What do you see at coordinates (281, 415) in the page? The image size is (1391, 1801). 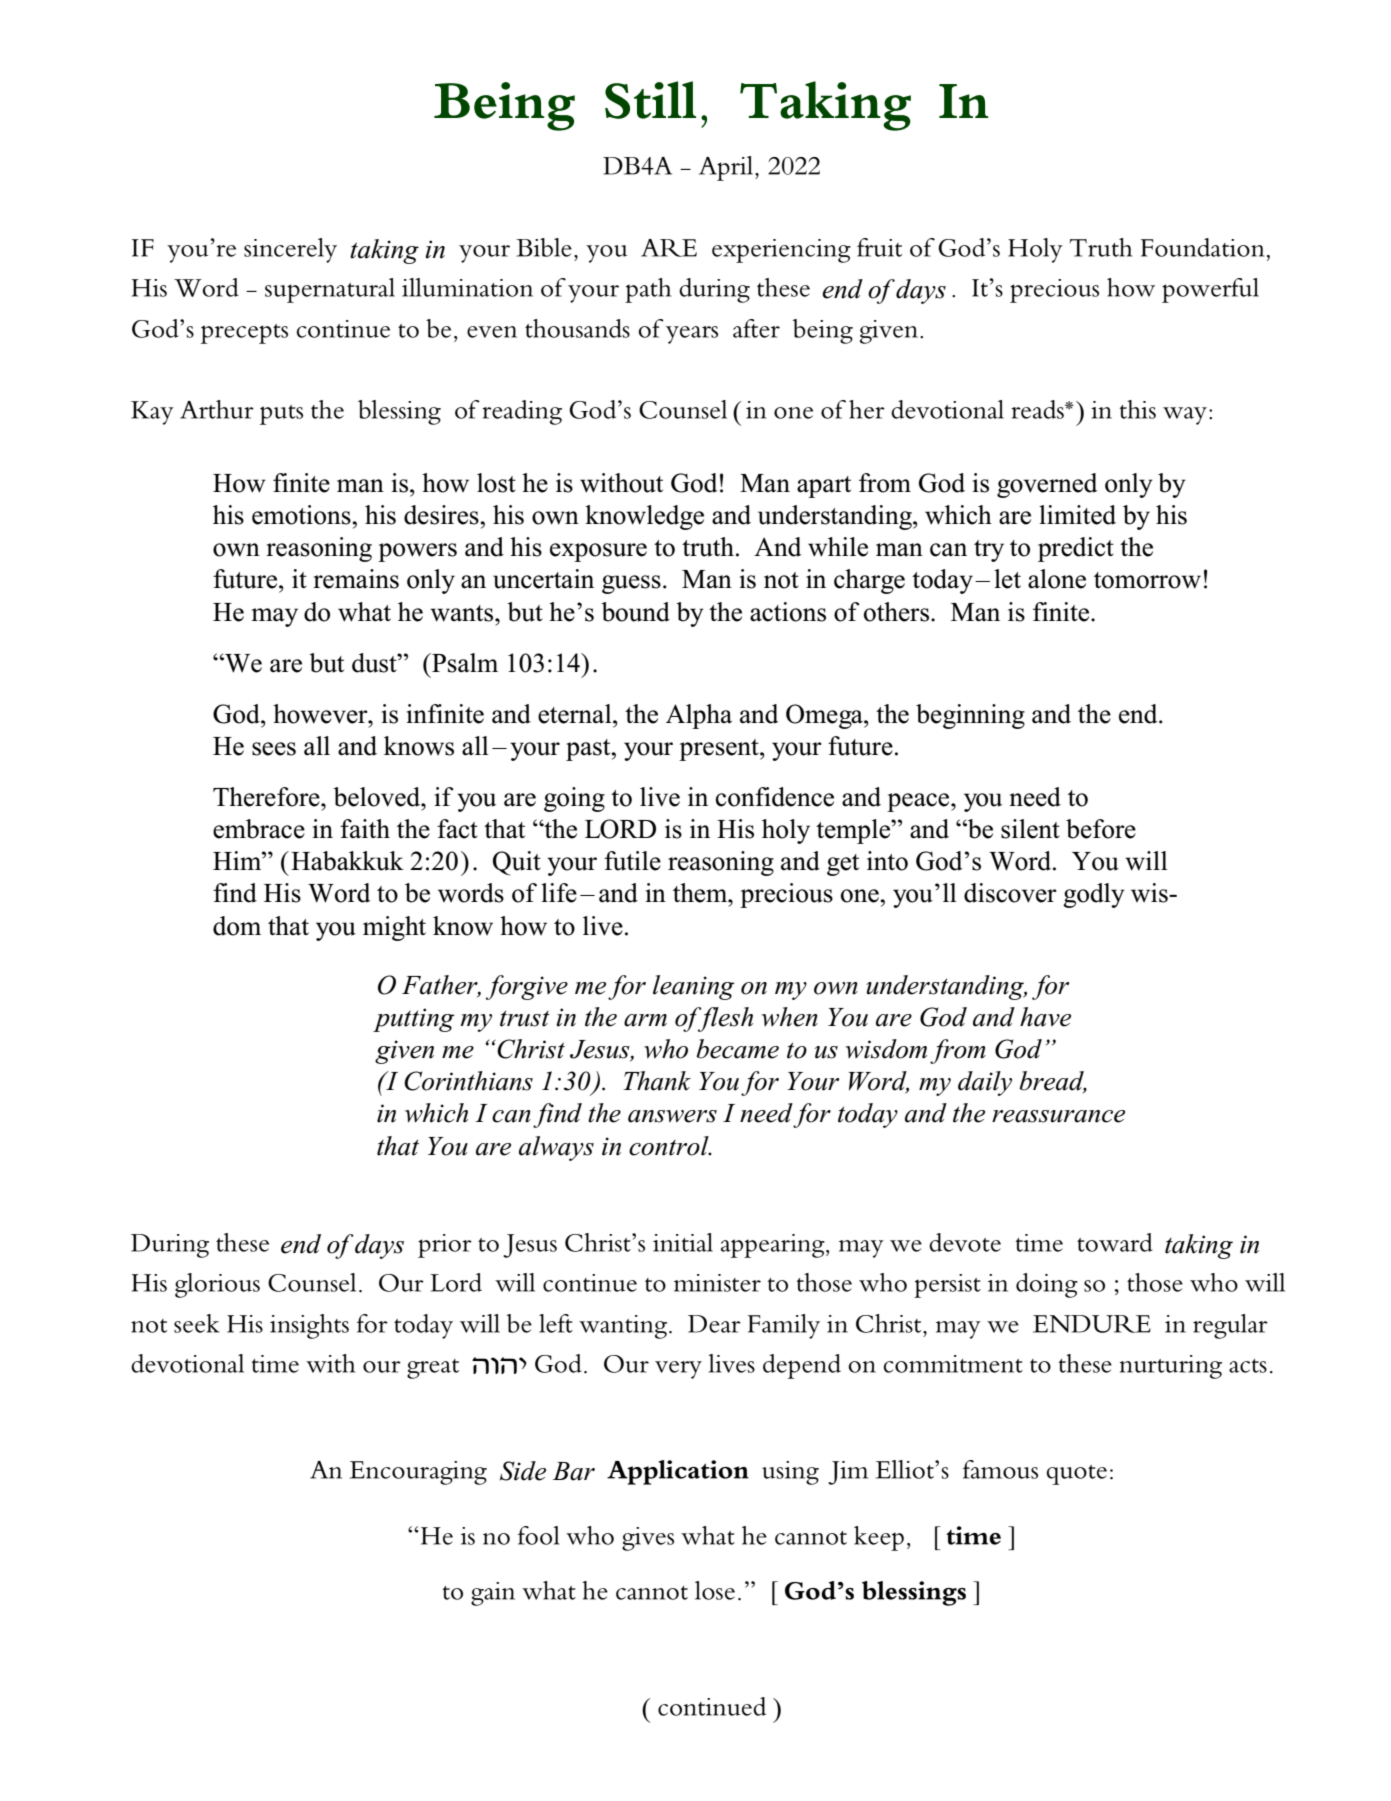 I see `puts` at bounding box center [281, 415].
